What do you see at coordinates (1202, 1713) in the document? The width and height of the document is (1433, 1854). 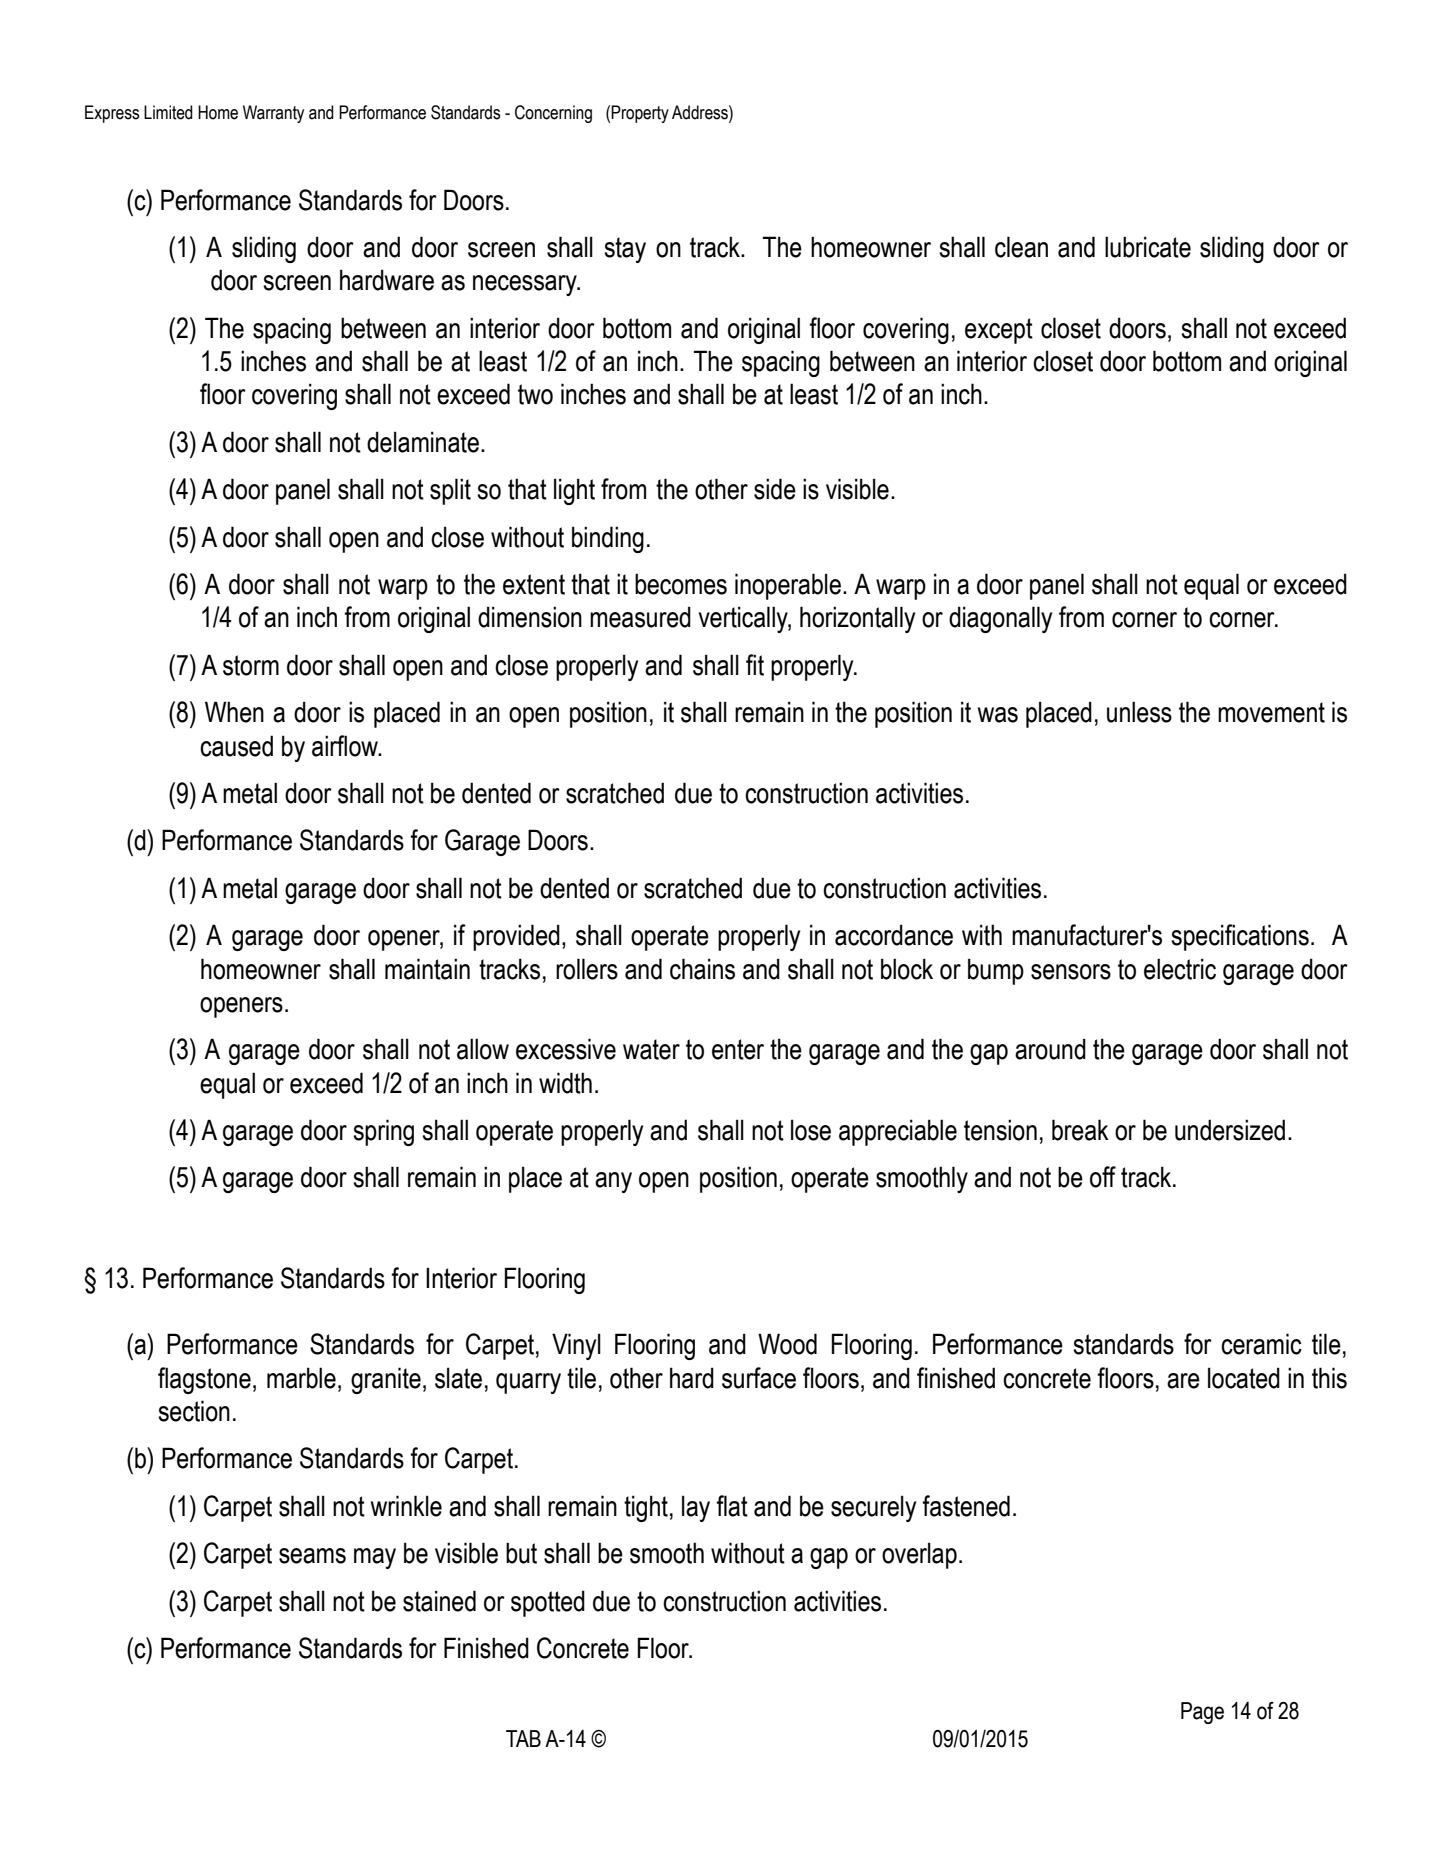 I see `Page` at bounding box center [1202, 1713].
